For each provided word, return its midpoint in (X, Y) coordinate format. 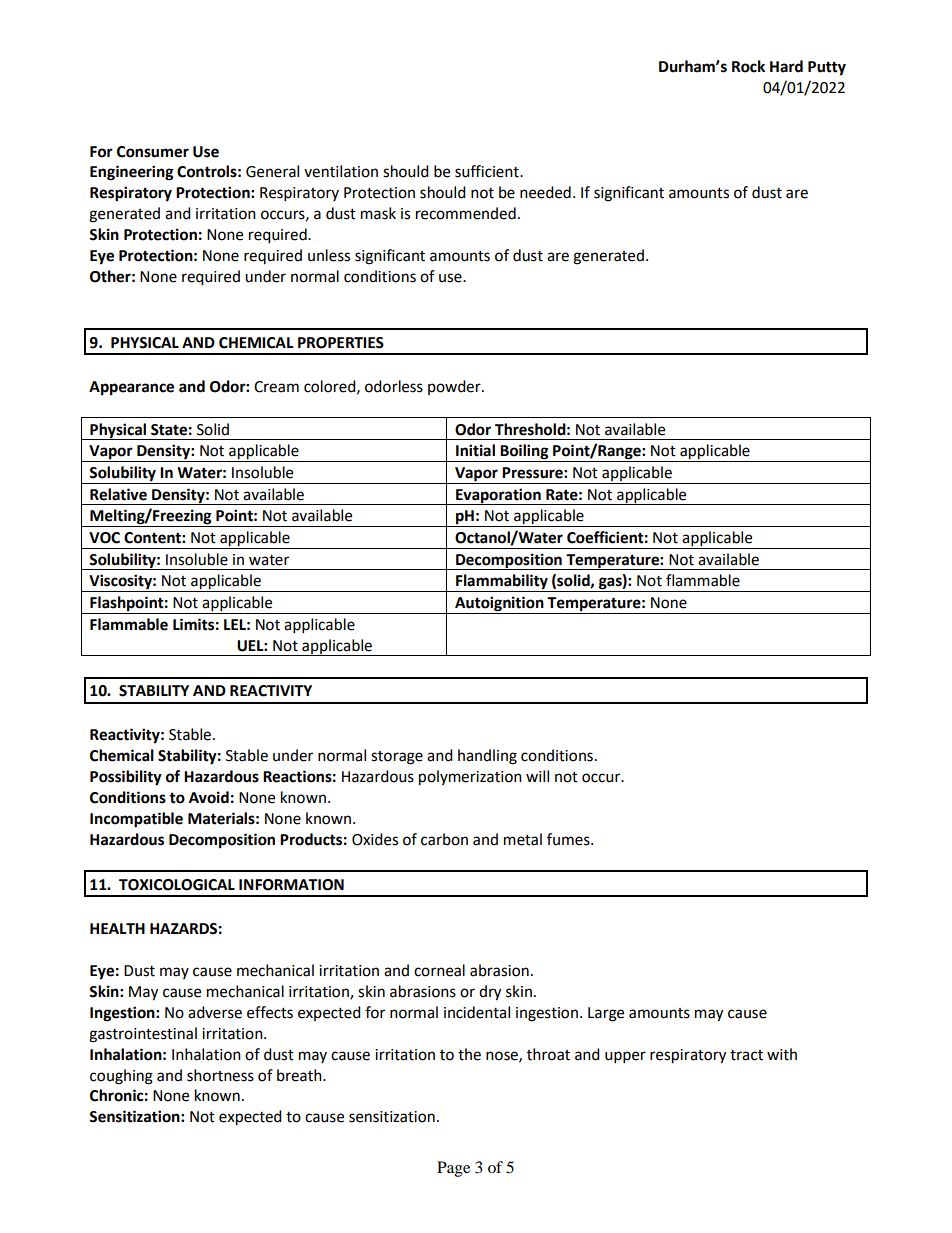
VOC (104, 538)
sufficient (488, 171)
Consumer (153, 152)
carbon (444, 839)
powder (455, 387)
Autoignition (499, 604)
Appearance (131, 388)
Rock (748, 66)
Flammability (502, 583)
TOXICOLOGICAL (177, 885)
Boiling (524, 453)
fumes (569, 839)
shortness (220, 1075)
